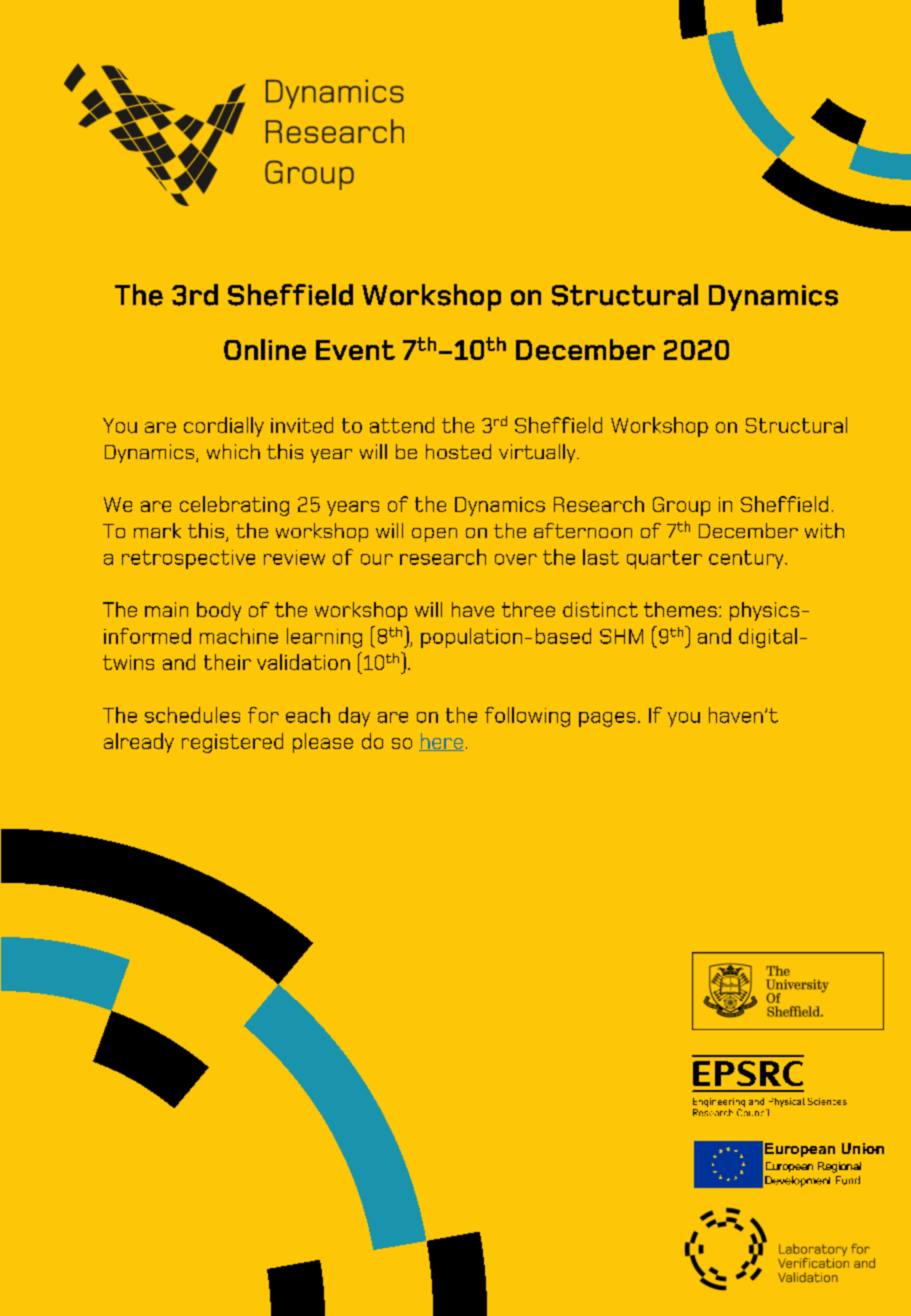 The width and height of the page is (911, 1316). What do you see at coordinates (232, 743) in the page?
I see `registered` at bounding box center [232, 743].
